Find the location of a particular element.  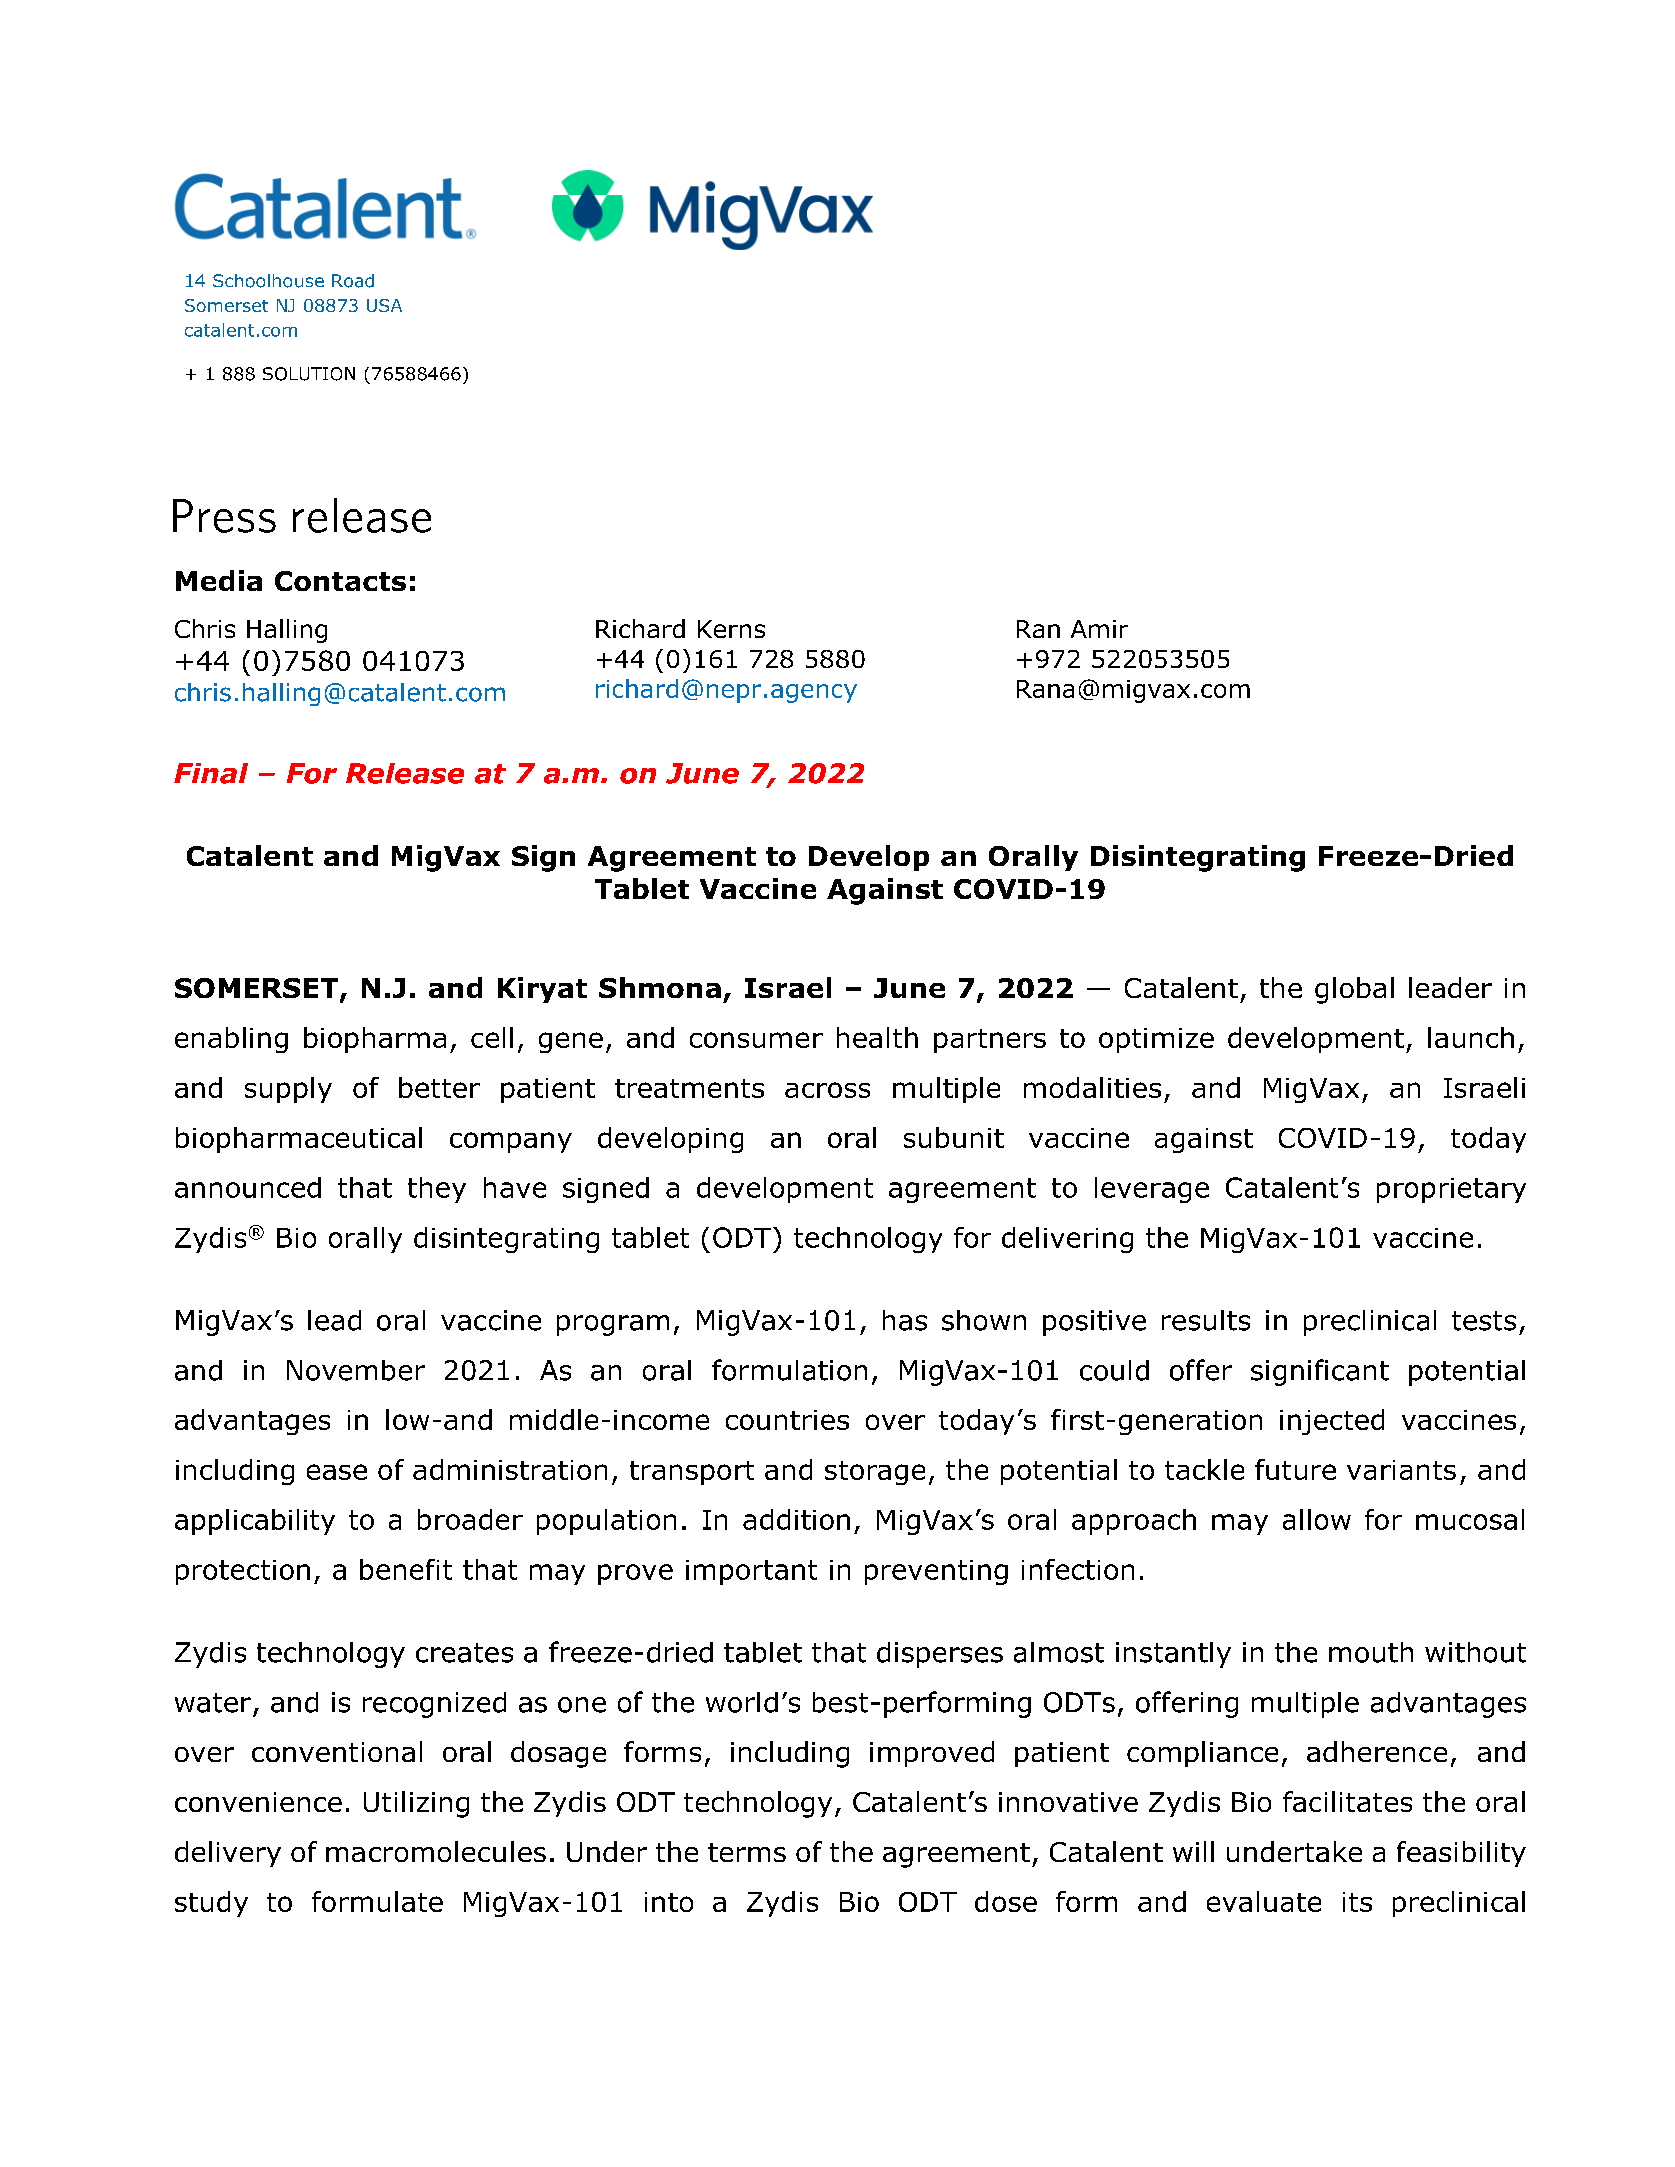

Amir is located at coordinates (1099, 629).
